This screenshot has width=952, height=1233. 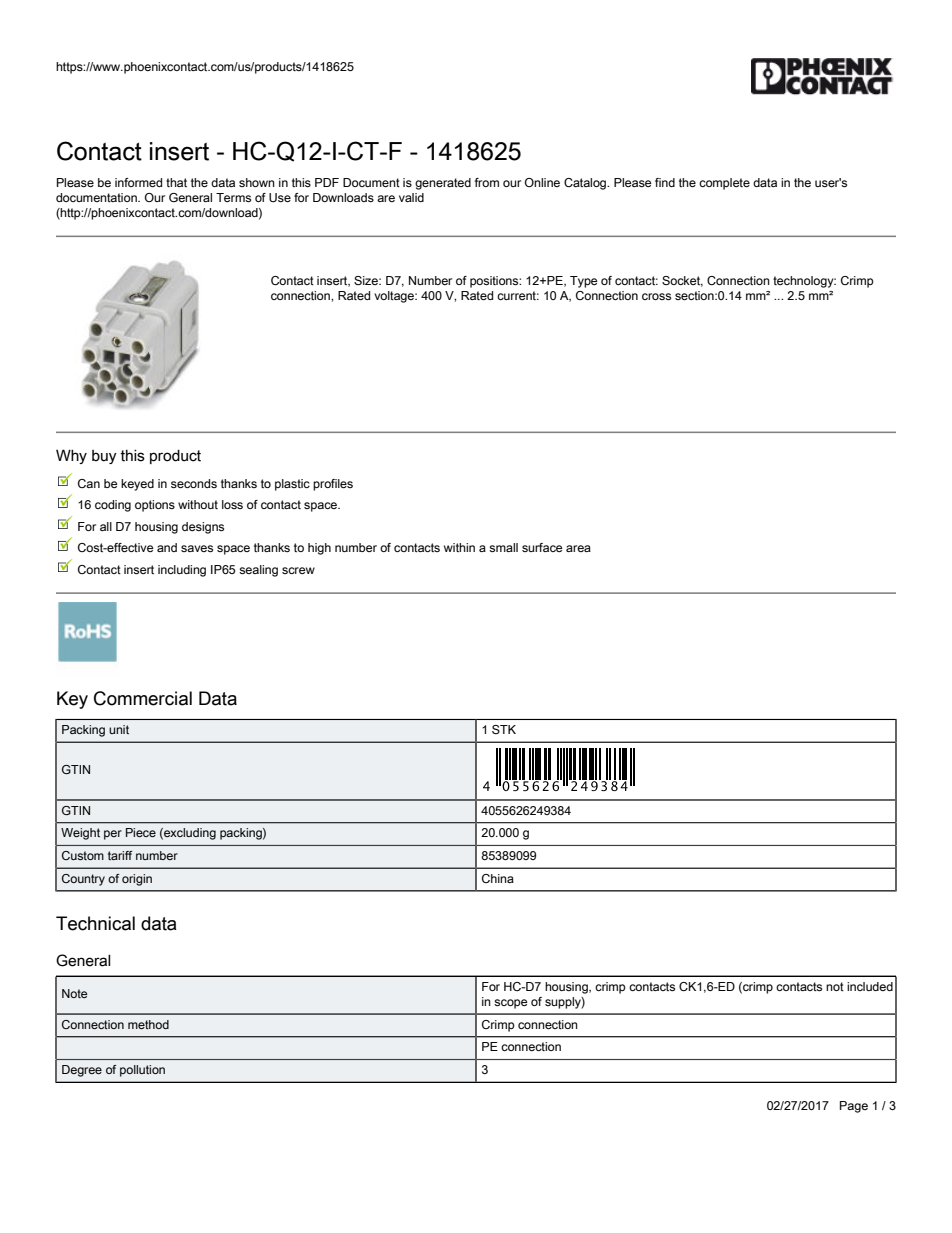 What do you see at coordinates (104, 457) in the screenshot?
I see `buy` at bounding box center [104, 457].
